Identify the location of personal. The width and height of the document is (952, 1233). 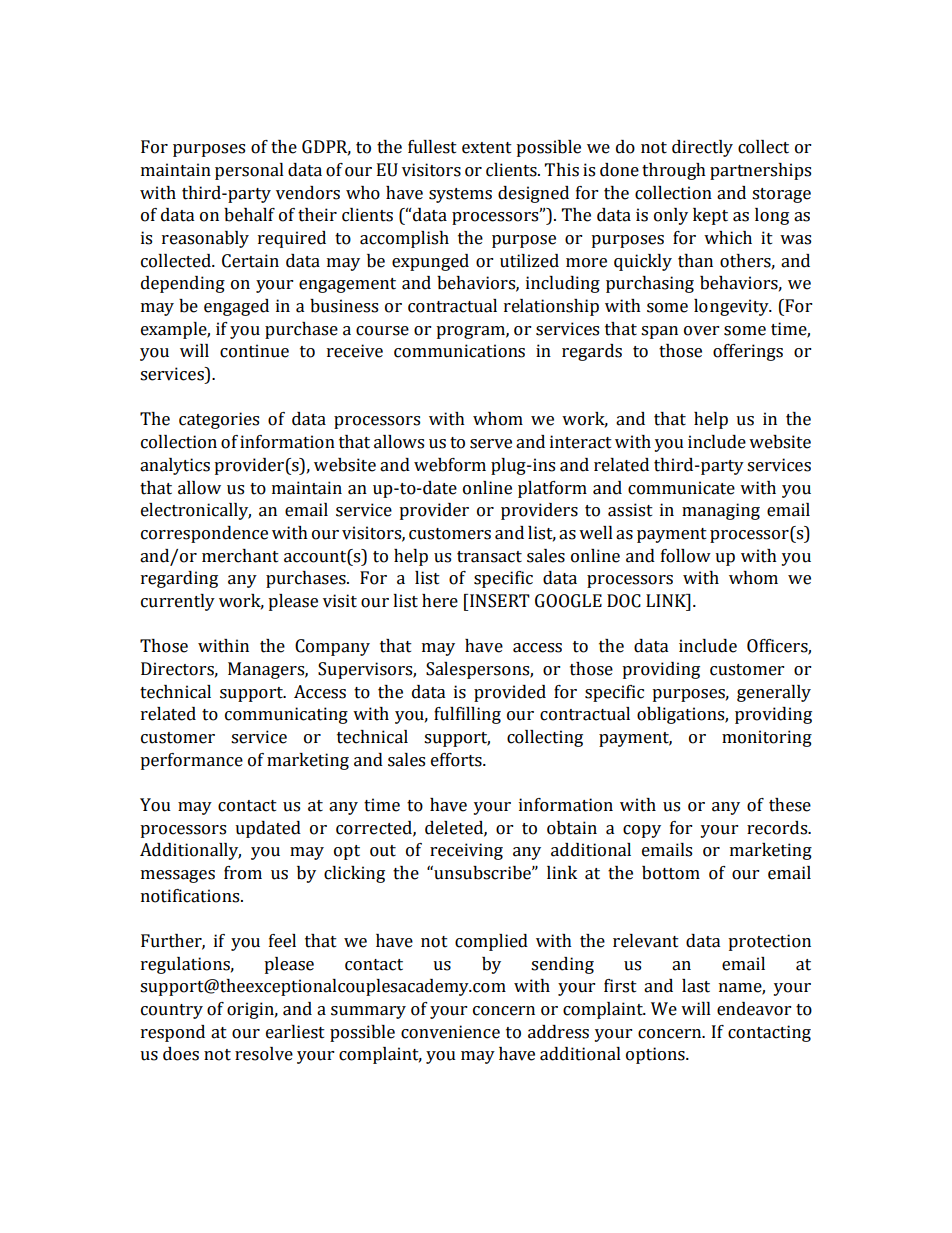
(249, 171).
